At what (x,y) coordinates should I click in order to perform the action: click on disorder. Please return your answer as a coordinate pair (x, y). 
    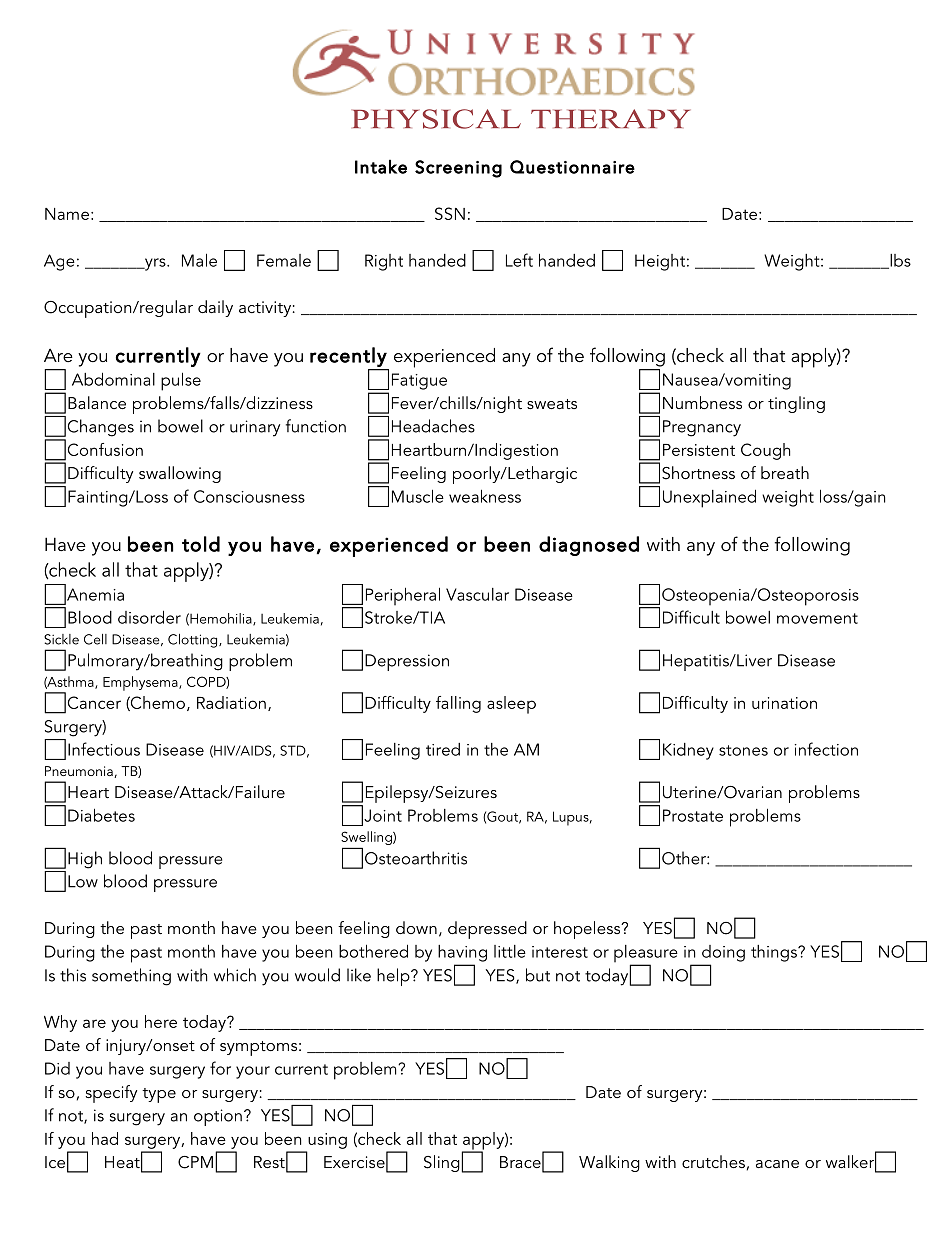
    Looking at the image, I should click on (149, 617).
